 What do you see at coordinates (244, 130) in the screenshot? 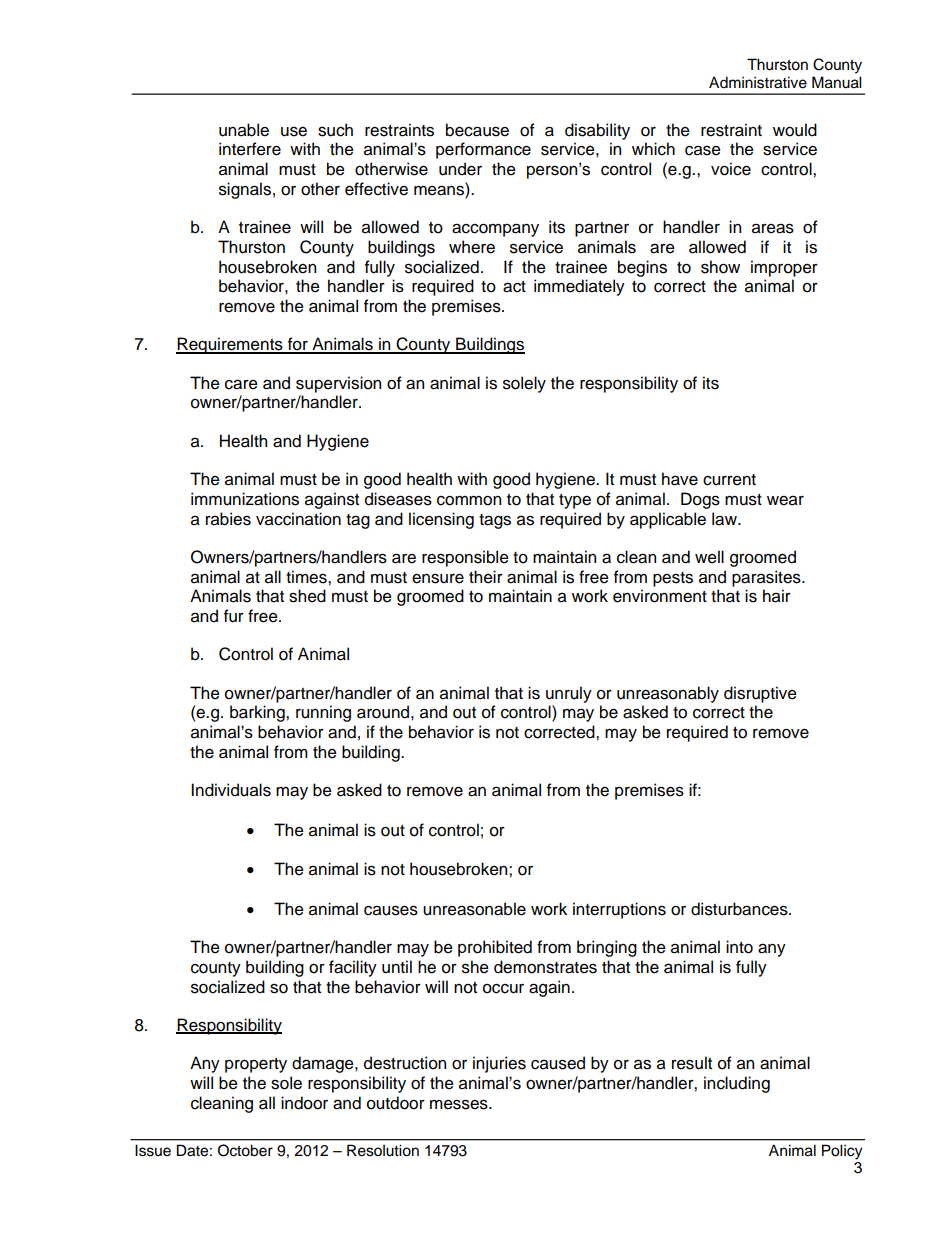
I see `unable` at bounding box center [244, 130].
